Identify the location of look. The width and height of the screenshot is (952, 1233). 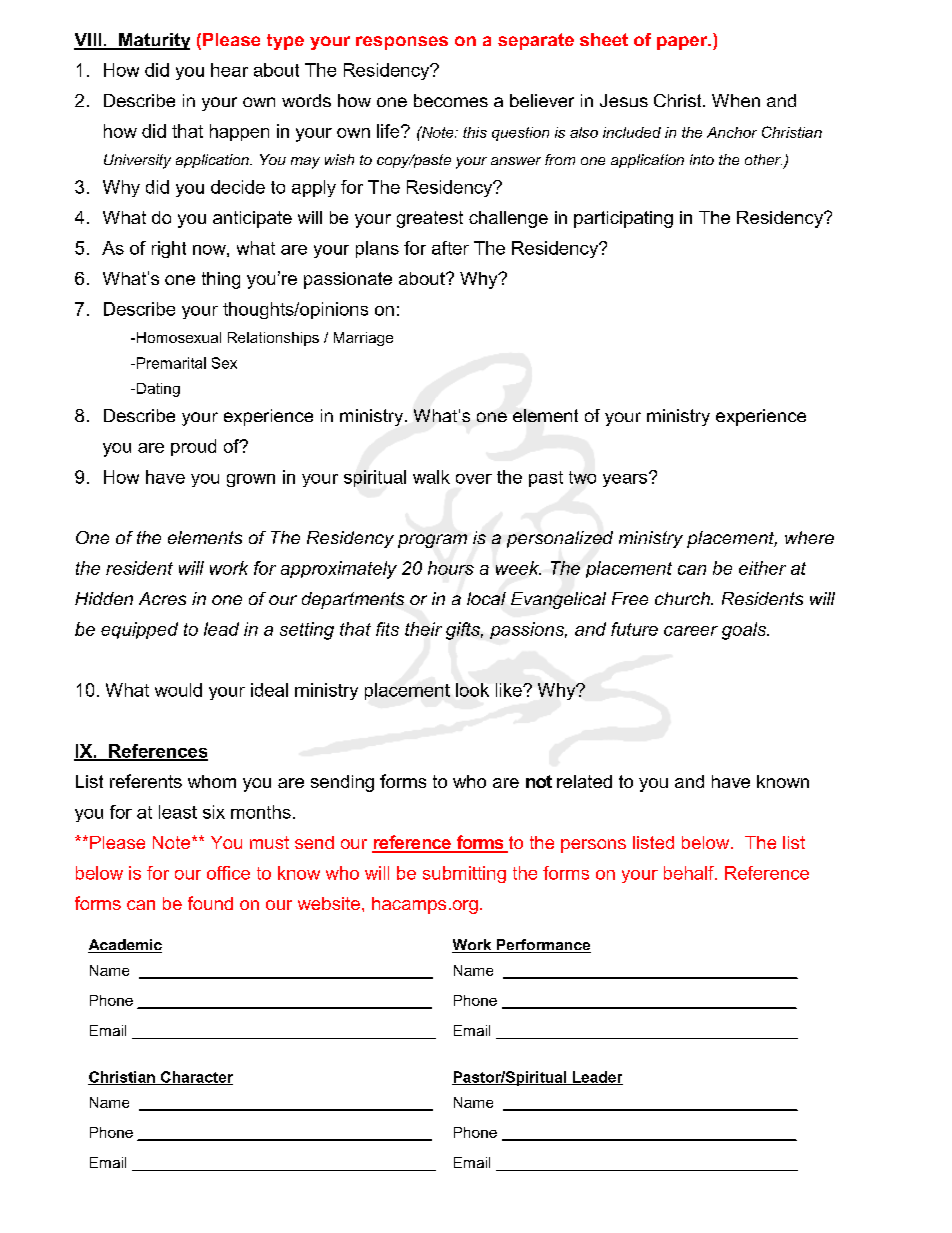
(472, 690).
